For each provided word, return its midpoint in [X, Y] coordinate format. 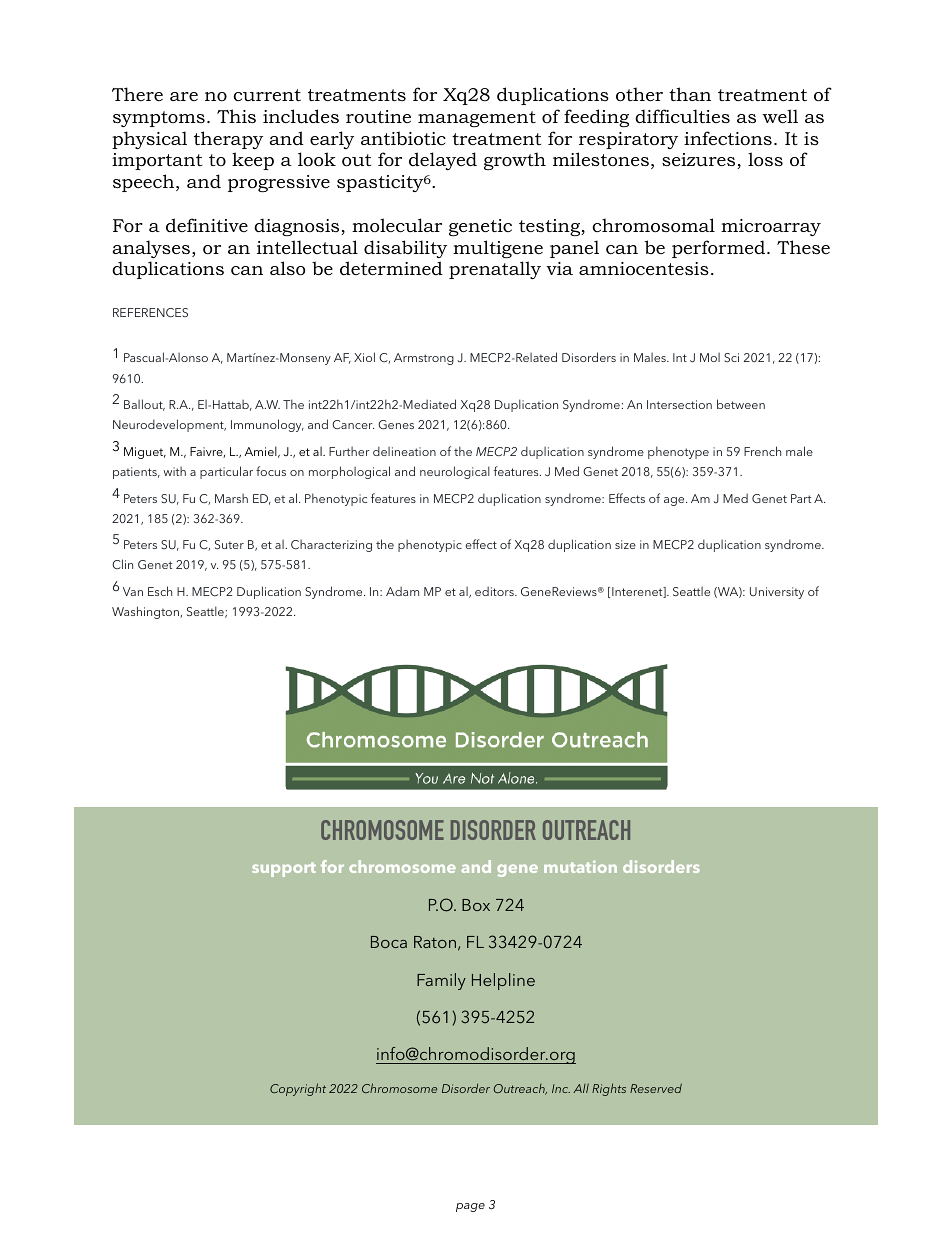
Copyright [298, 1089]
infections [728, 138]
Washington [146, 612]
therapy [228, 140]
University [777, 593]
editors [495, 591]
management [477, 119]
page [470, 1207]
